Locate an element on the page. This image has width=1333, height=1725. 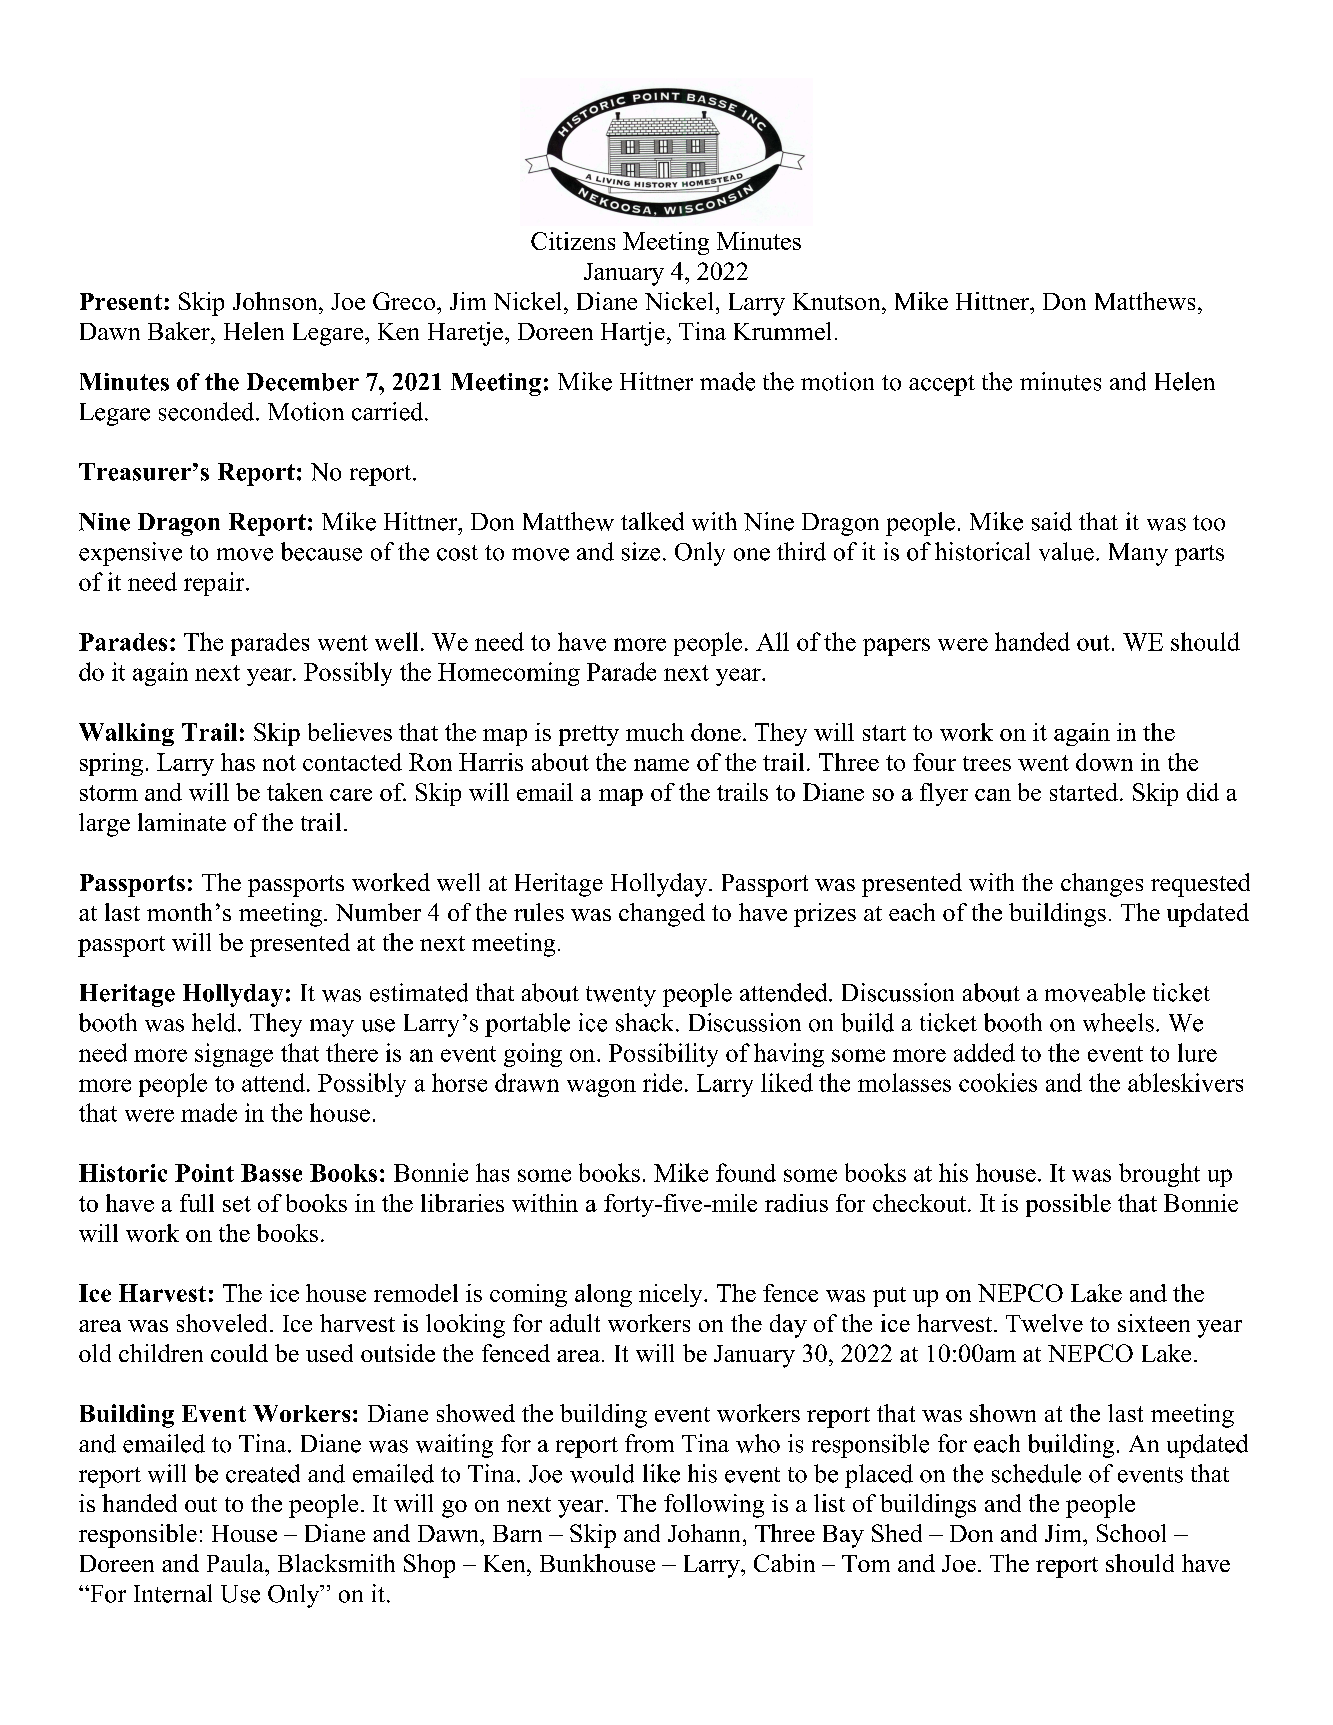
Paula is located at coordinates (236, 1563).
